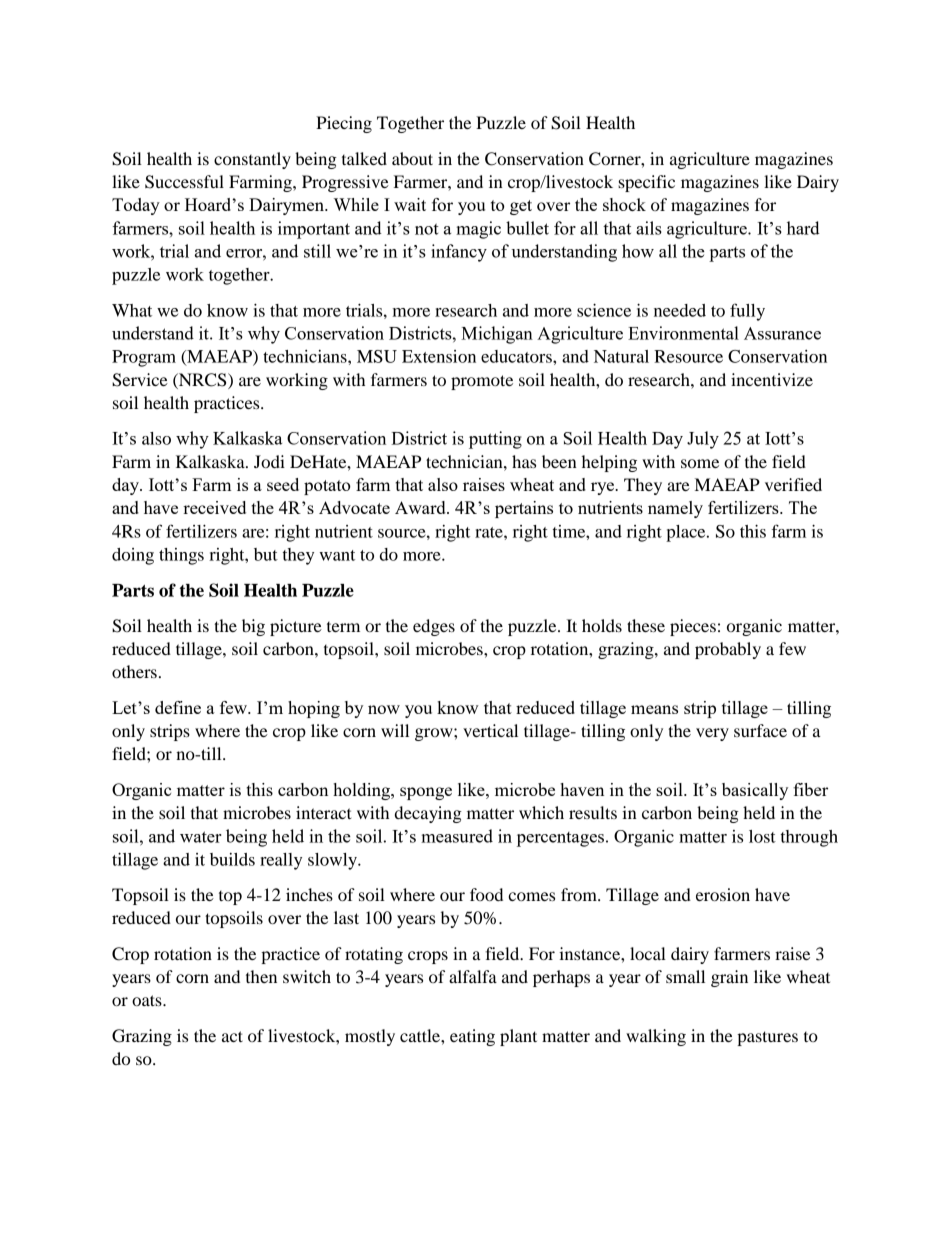 This page has width=952, height=1233. I want to click on specific, so click(646, 183).
